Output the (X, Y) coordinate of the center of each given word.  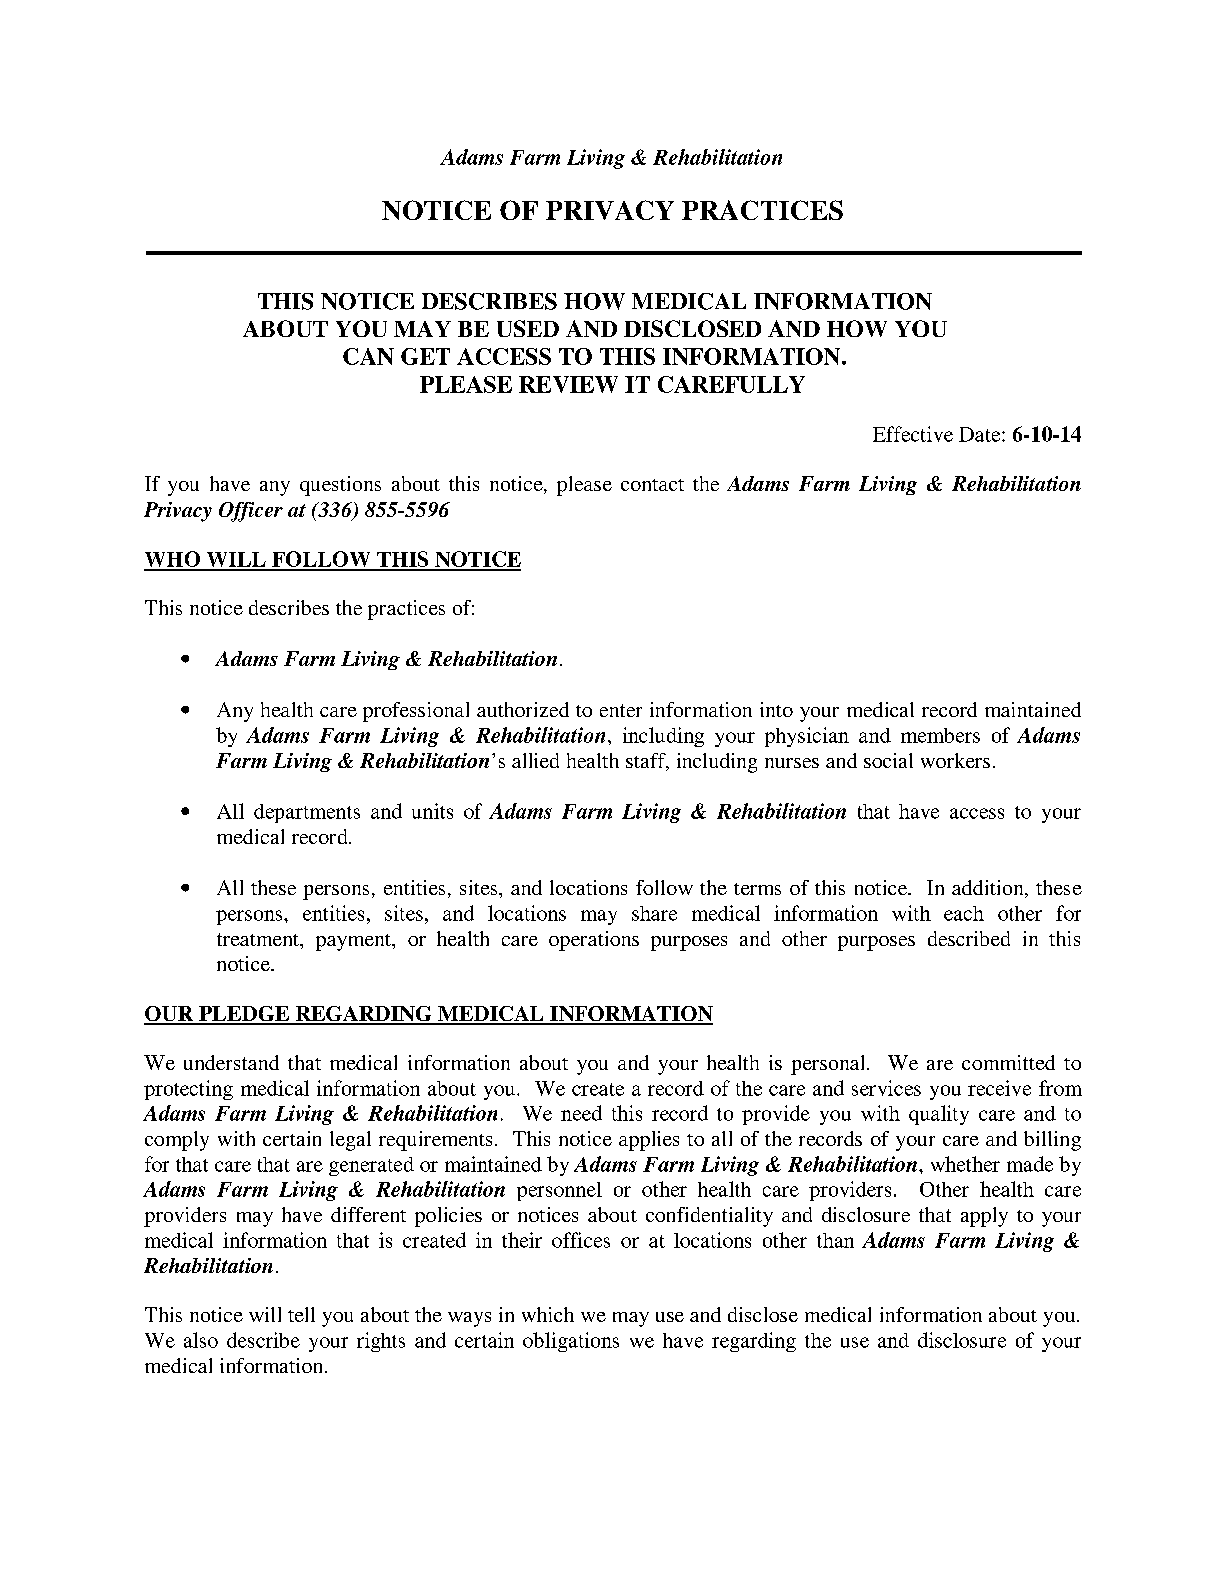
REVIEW (568, 384)
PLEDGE (244, 1015)
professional (416, 712)
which (548, 1314)
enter (621, 710)
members (940, 735)
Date (981, 434)
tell (301, 1314)
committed (1008, 1062)
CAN (368, 356)
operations (594, 941)
